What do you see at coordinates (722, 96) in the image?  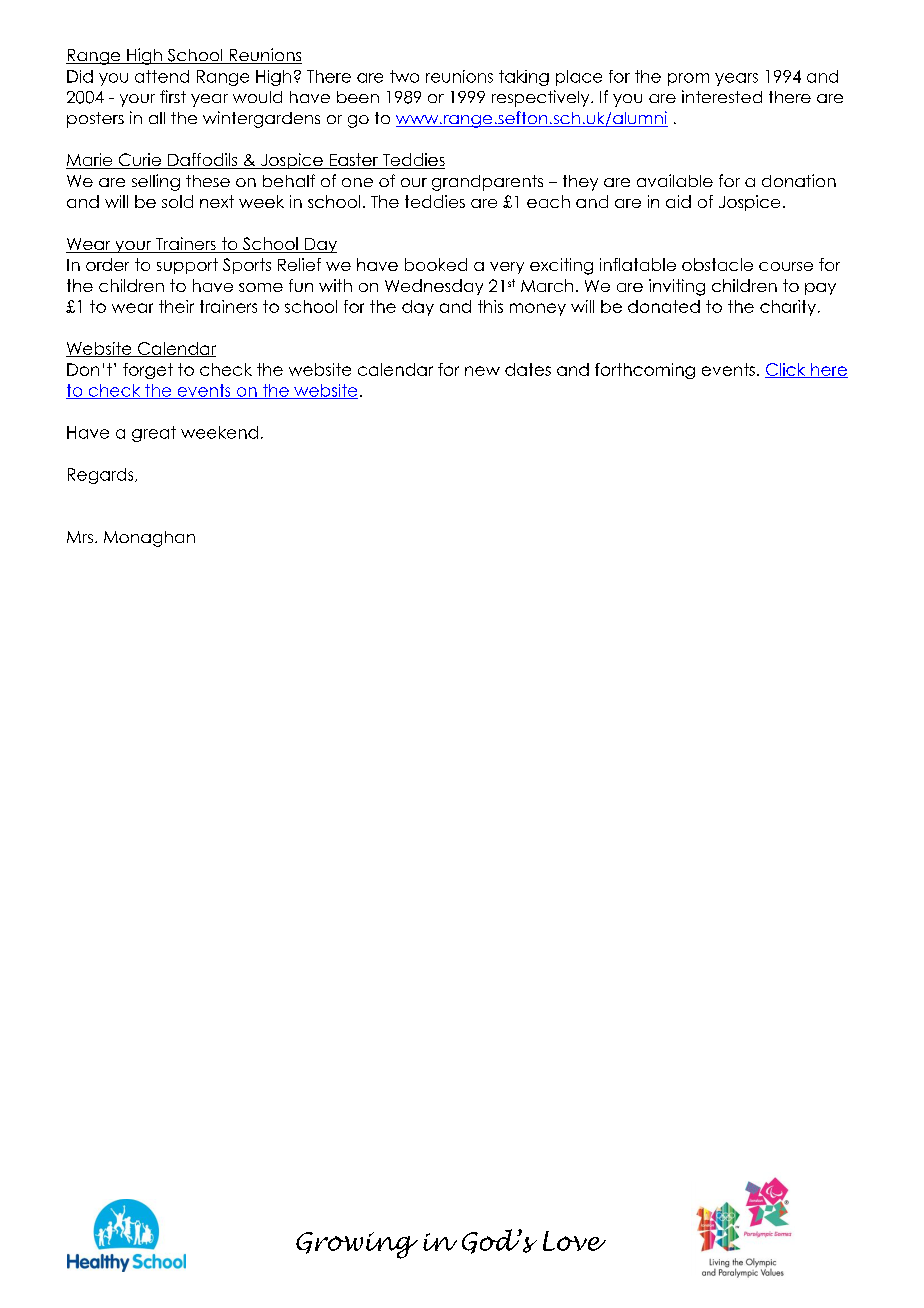 I see `interested` at bounding box center [722, 96].
